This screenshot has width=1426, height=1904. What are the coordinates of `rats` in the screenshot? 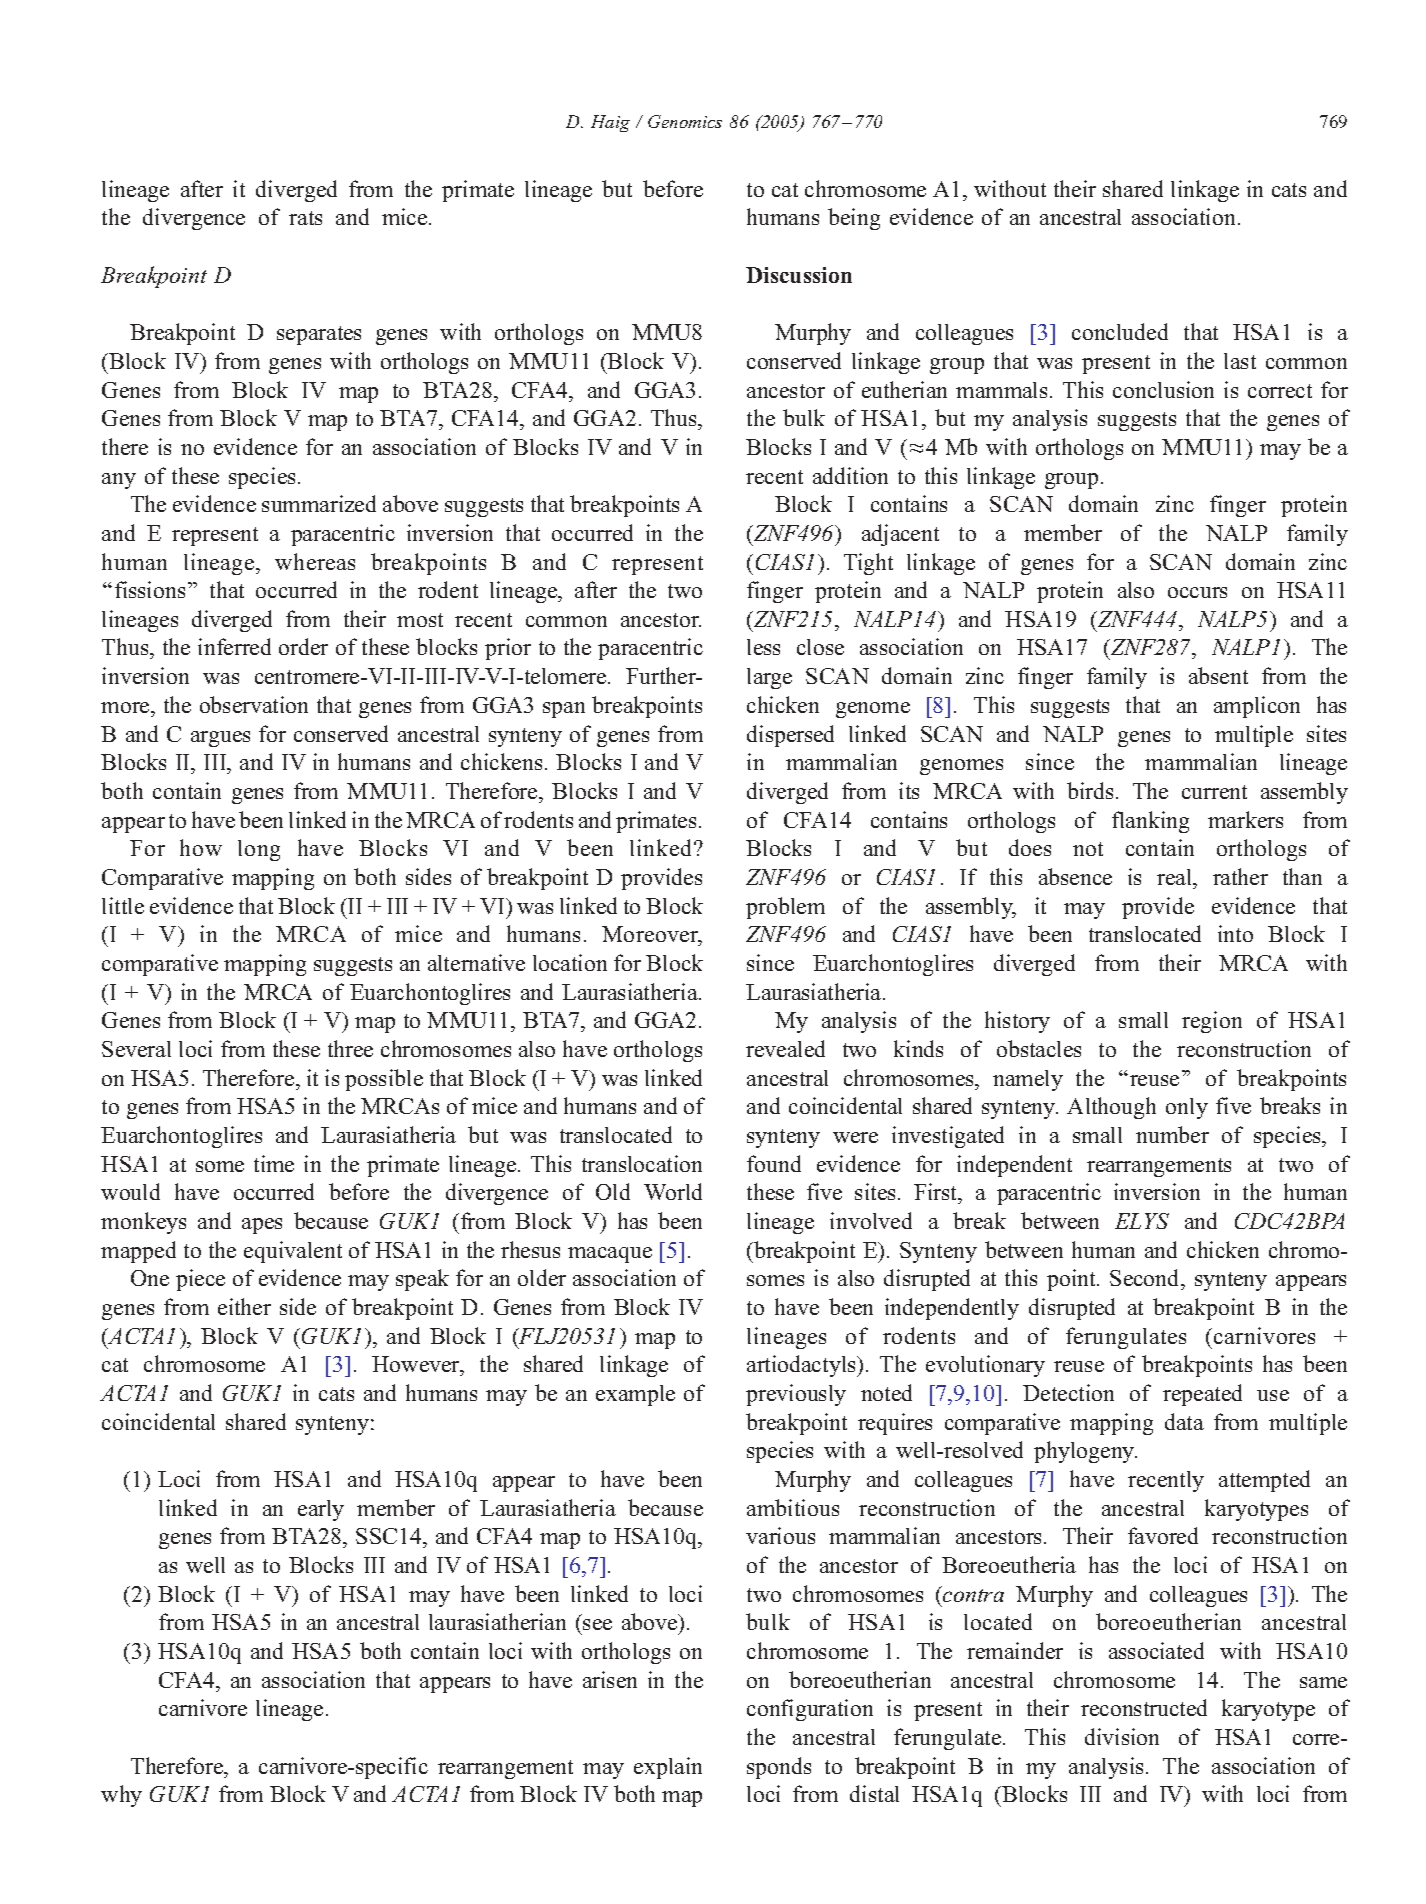 It's located at (305, 218).
